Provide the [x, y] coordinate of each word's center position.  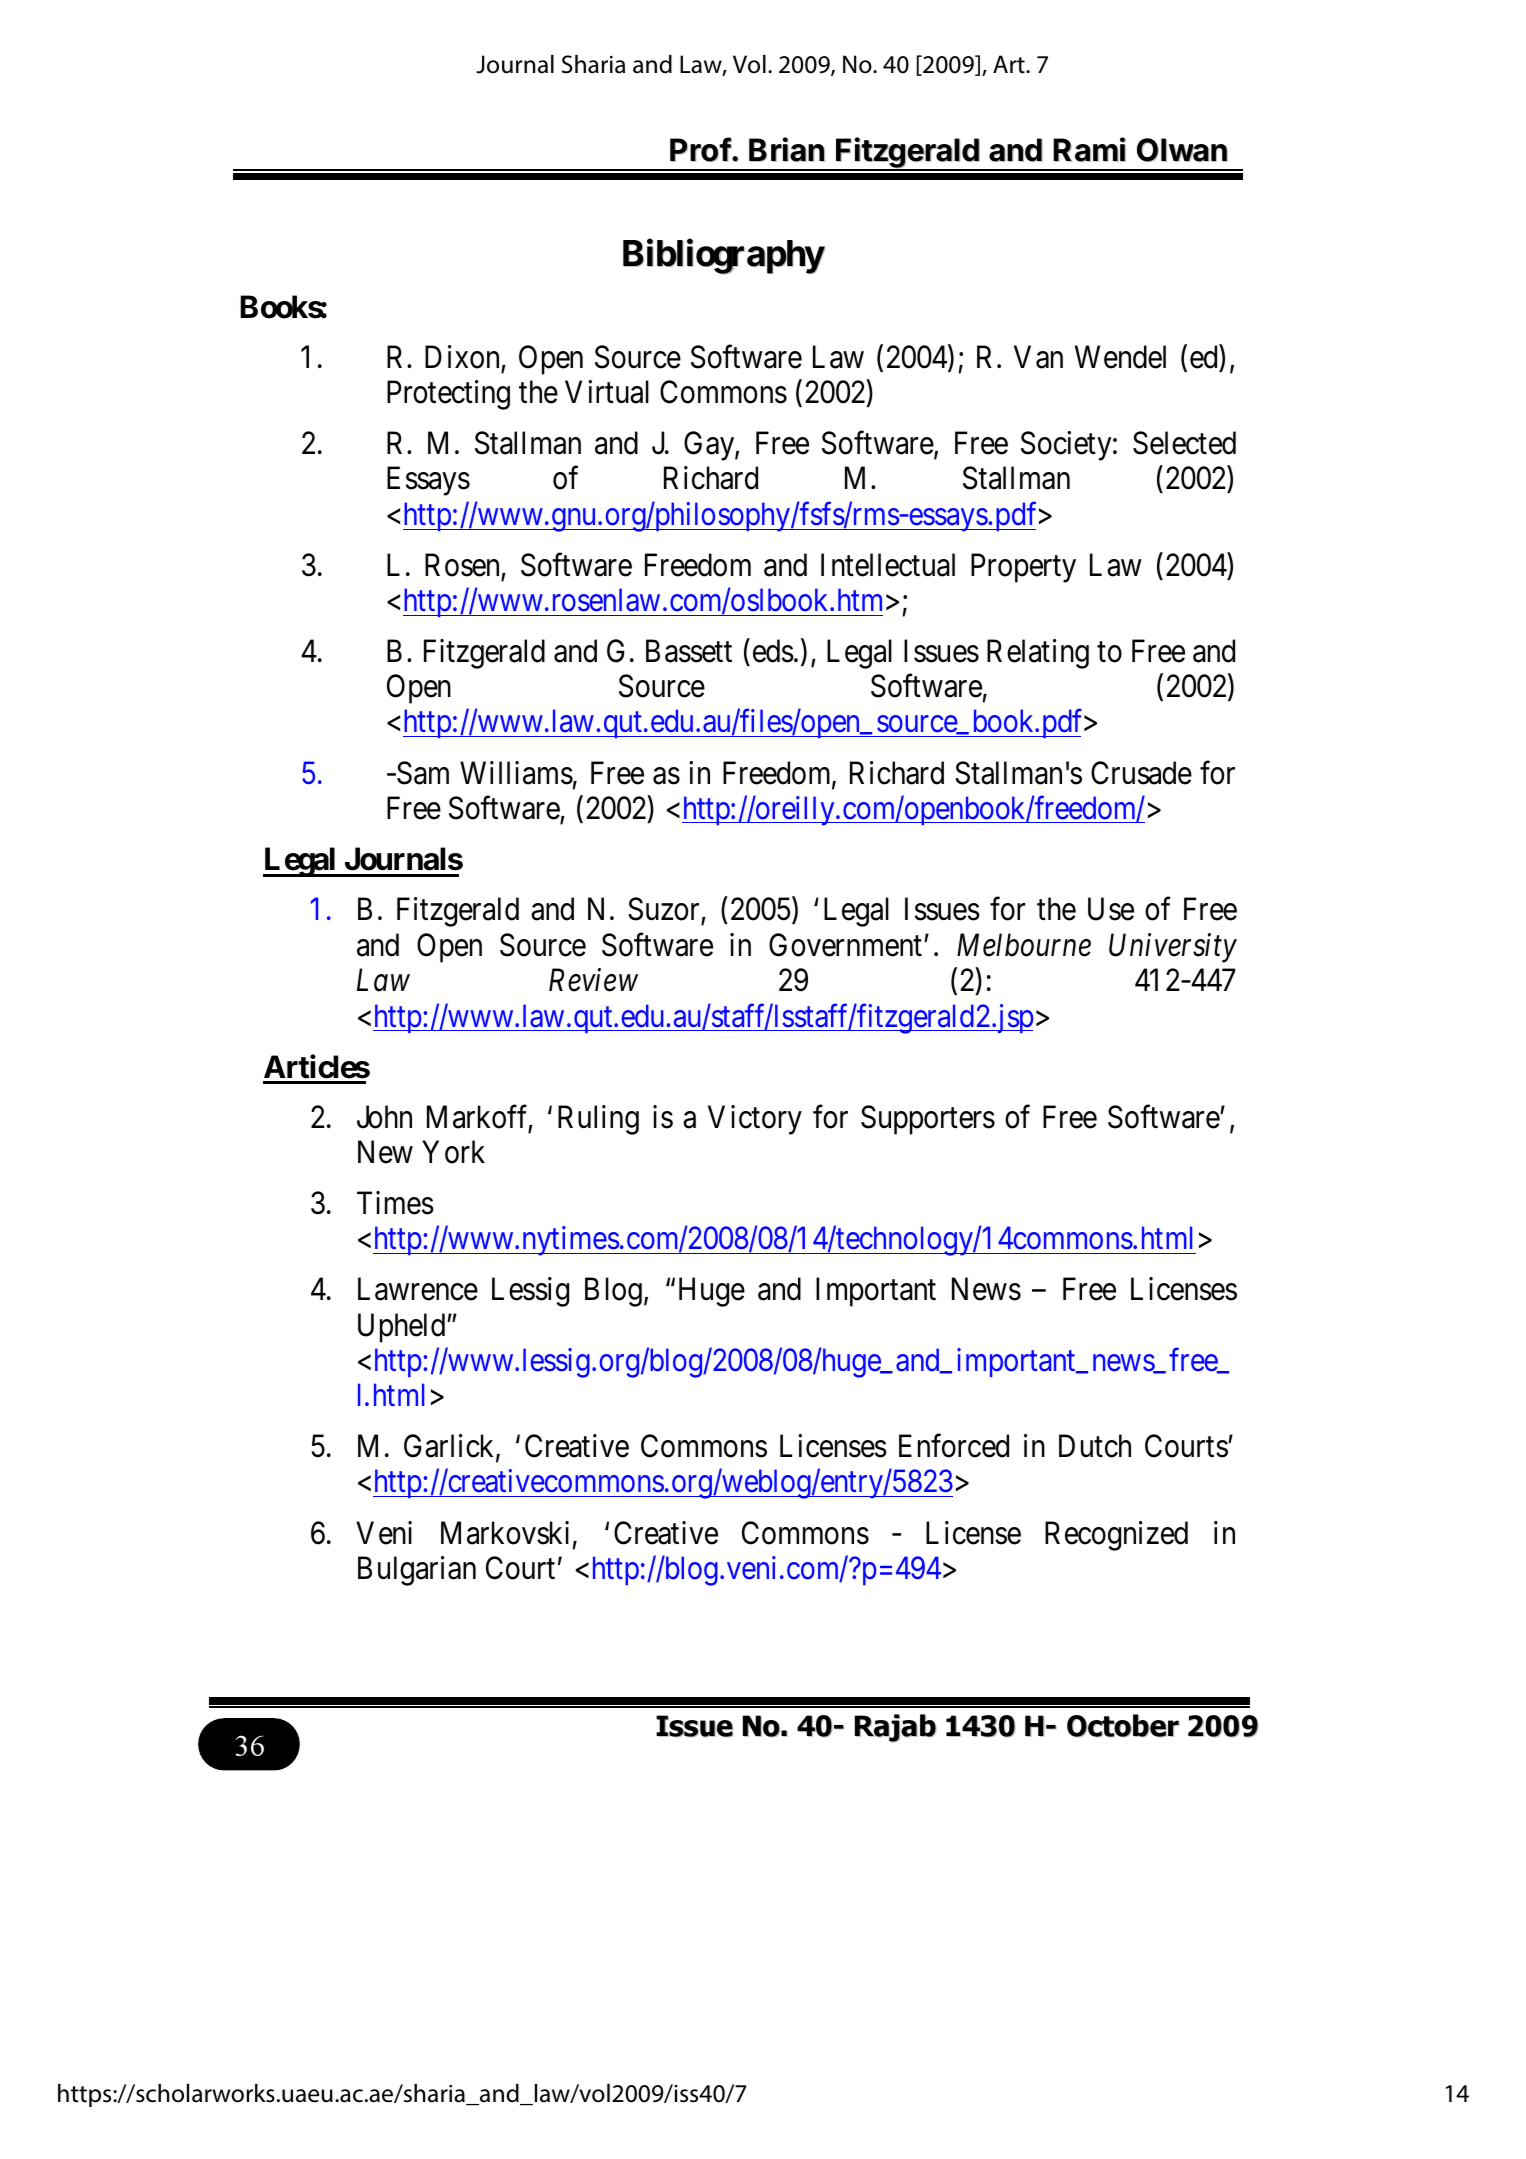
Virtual [607, 392]
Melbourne [1024, 945]
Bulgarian [417, 1571]
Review [593, 980]
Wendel [1120, 357]
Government [845, 945]
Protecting [448, 395]
